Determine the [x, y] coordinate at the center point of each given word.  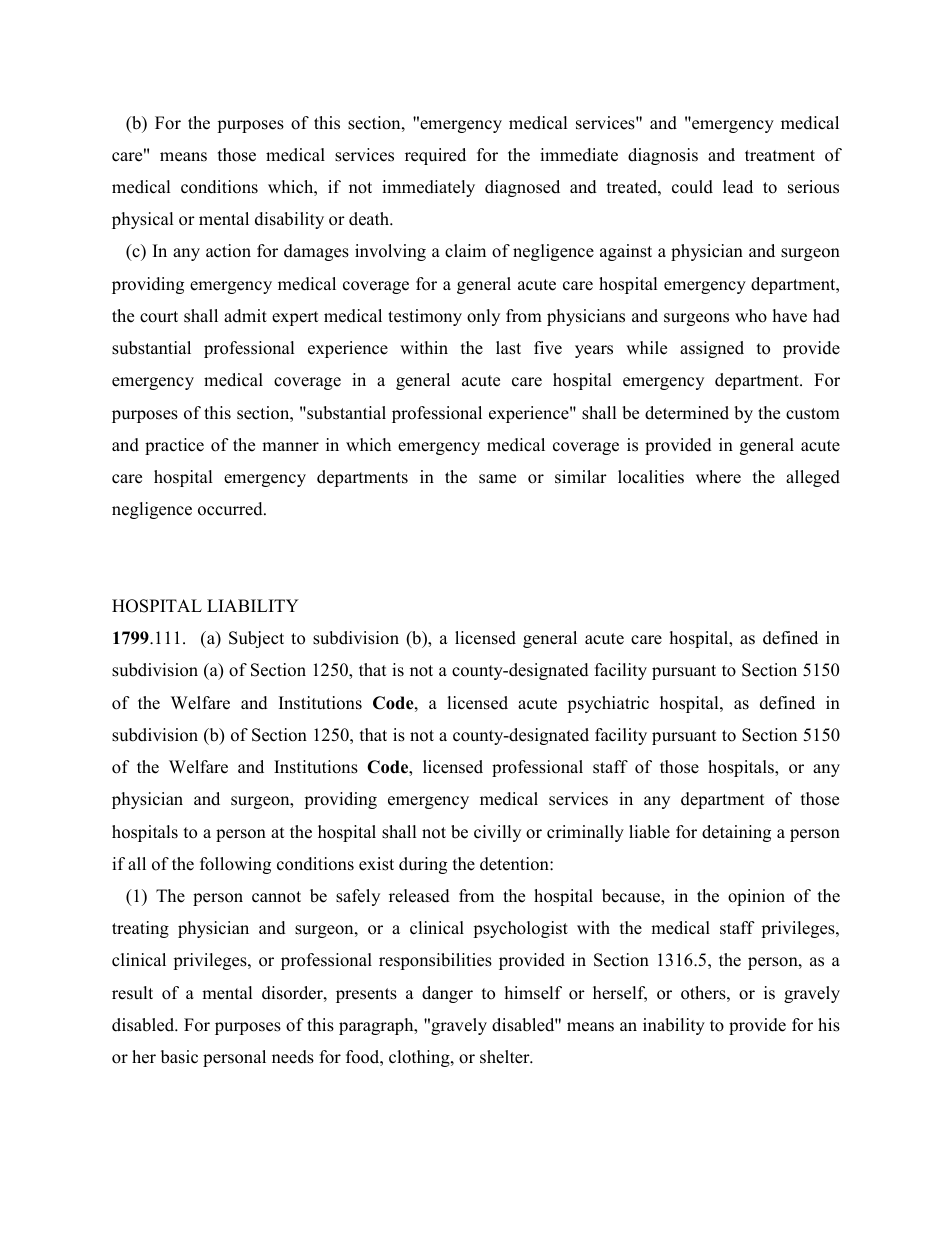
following [235, 865]
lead [738, 187]
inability [674, 1026]
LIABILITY [253, 605]
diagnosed [522, 188]
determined [687, 413]
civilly [497, 833]
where [718, 477]
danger [447, 994]
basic [179, 1057]
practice [174, 446]
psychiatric [608, 704]
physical [142, 220]
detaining [736, 833]
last [508, 348]
